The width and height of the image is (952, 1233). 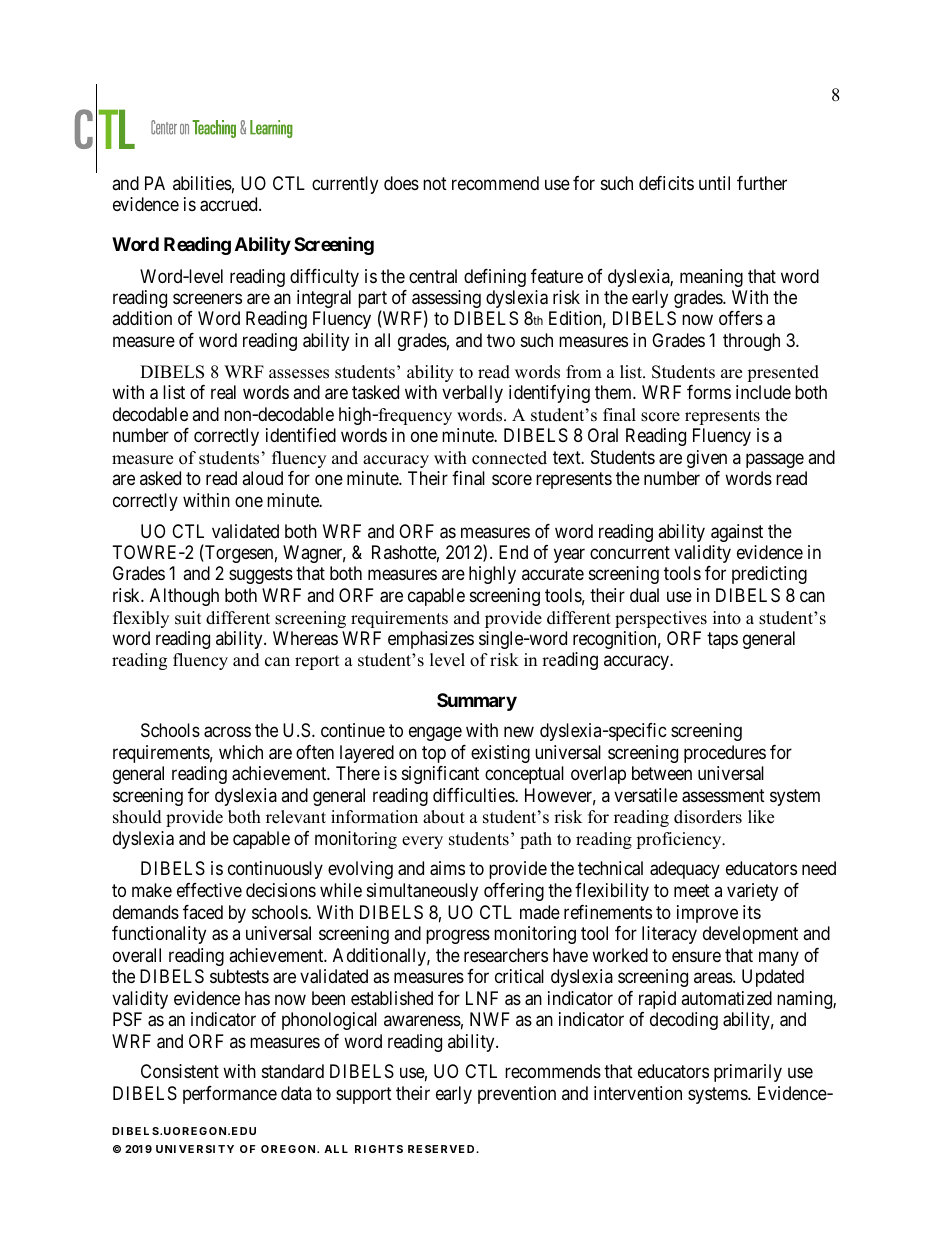 I want to click on accrued, so click(x=230, y=204).
